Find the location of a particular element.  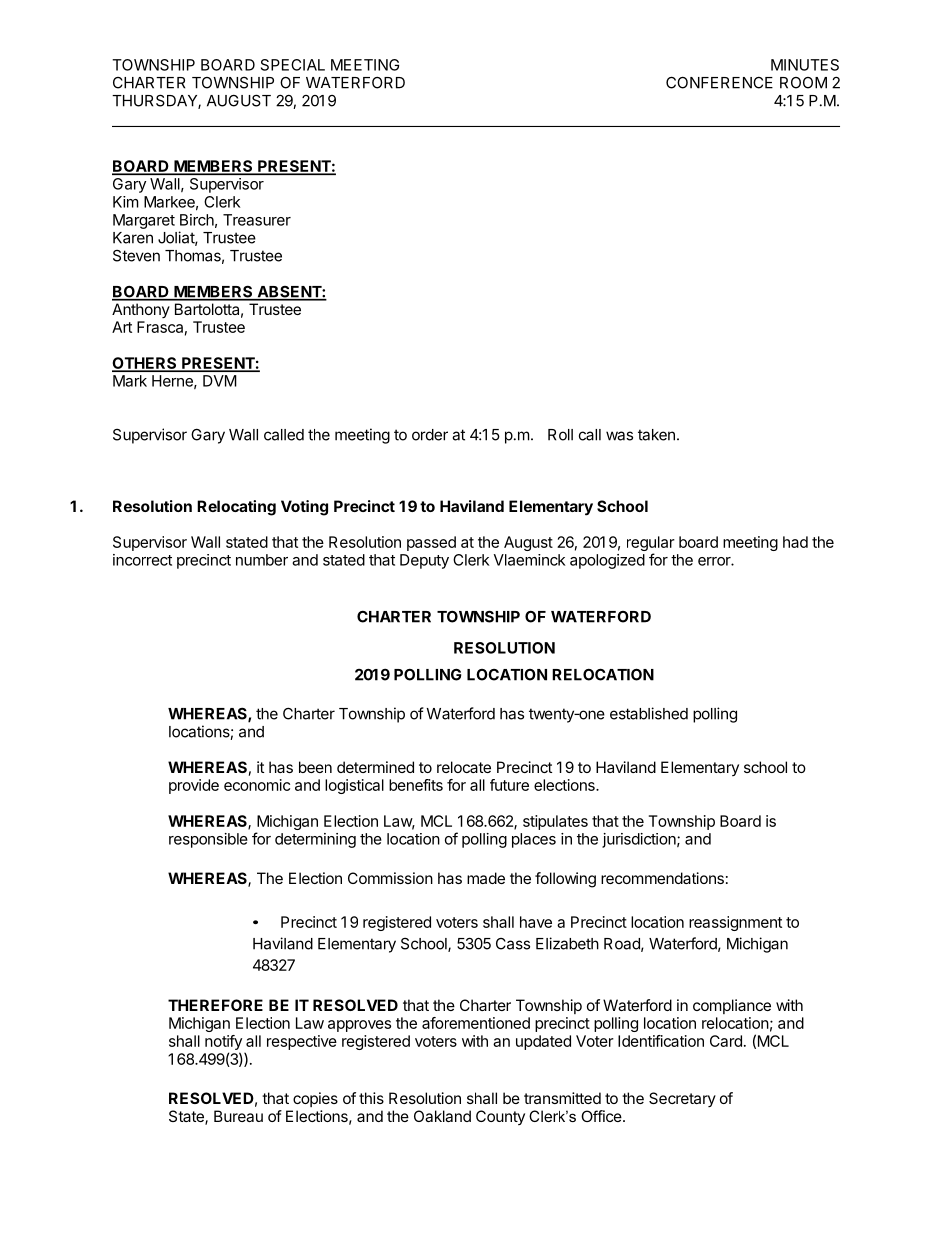

taken is located at coordinates (656, 435).
